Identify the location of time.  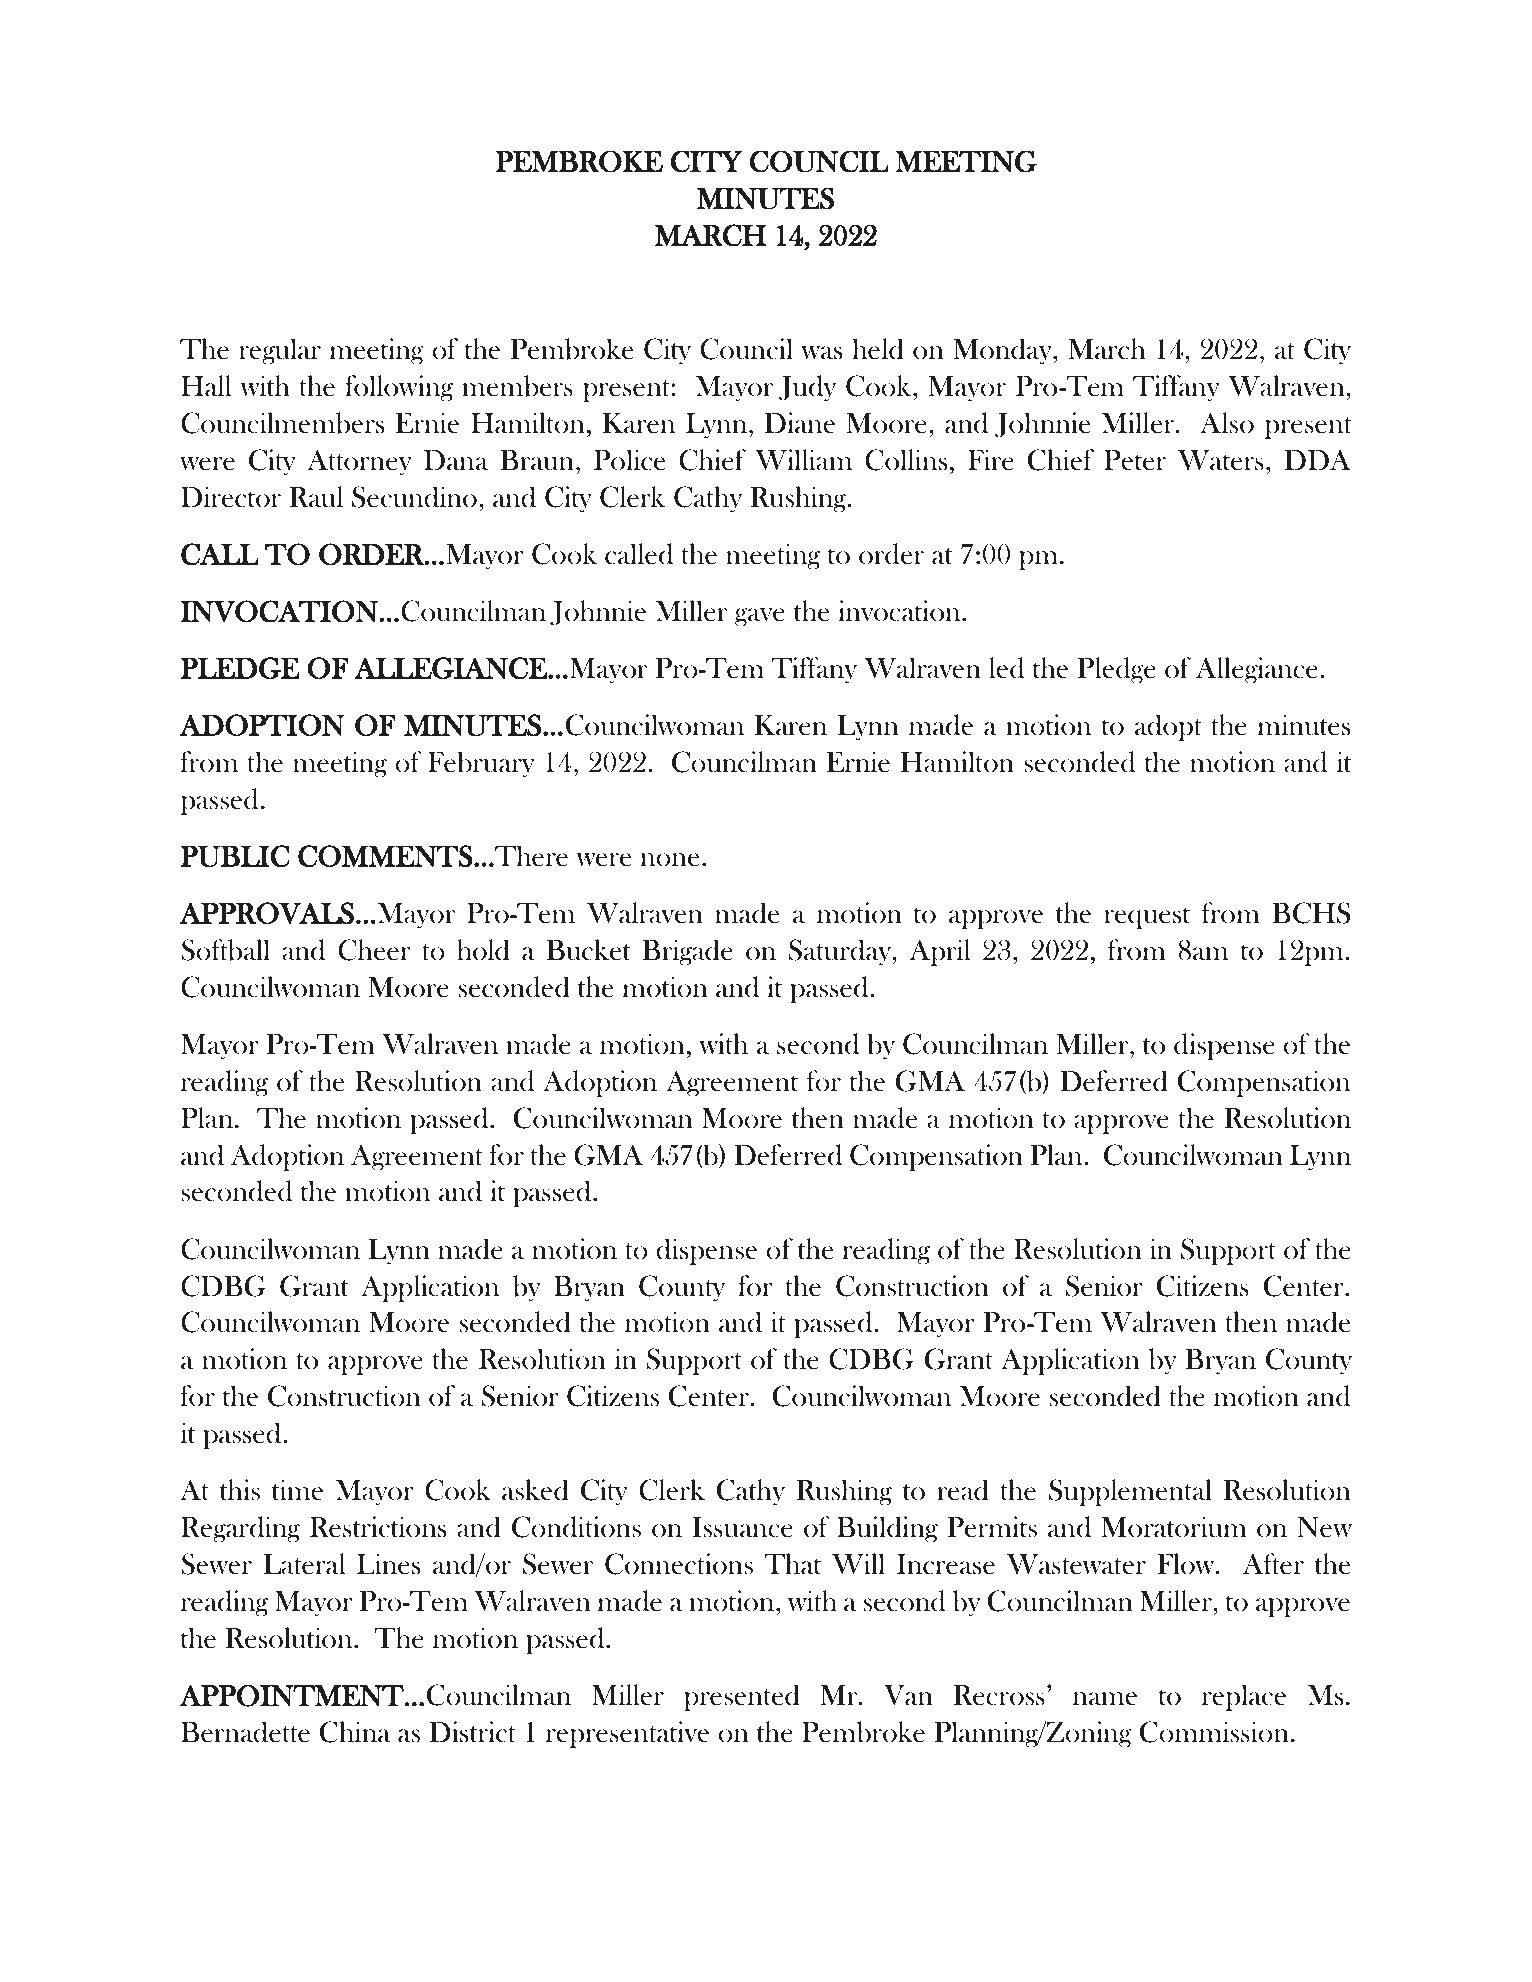
(297, 1490).
